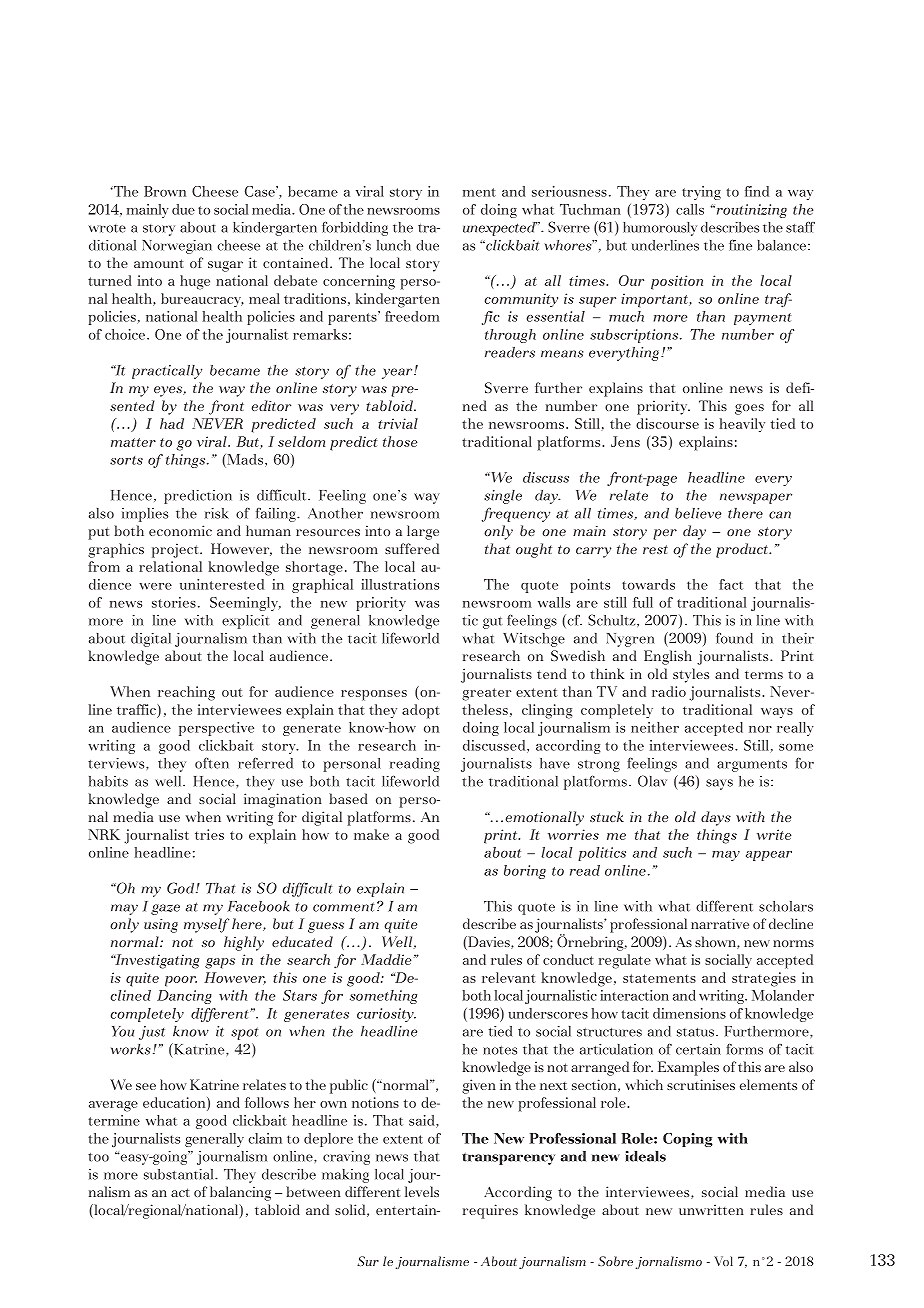 The image size is (924, 1308). I want to click on shown, so click(716, 942).
